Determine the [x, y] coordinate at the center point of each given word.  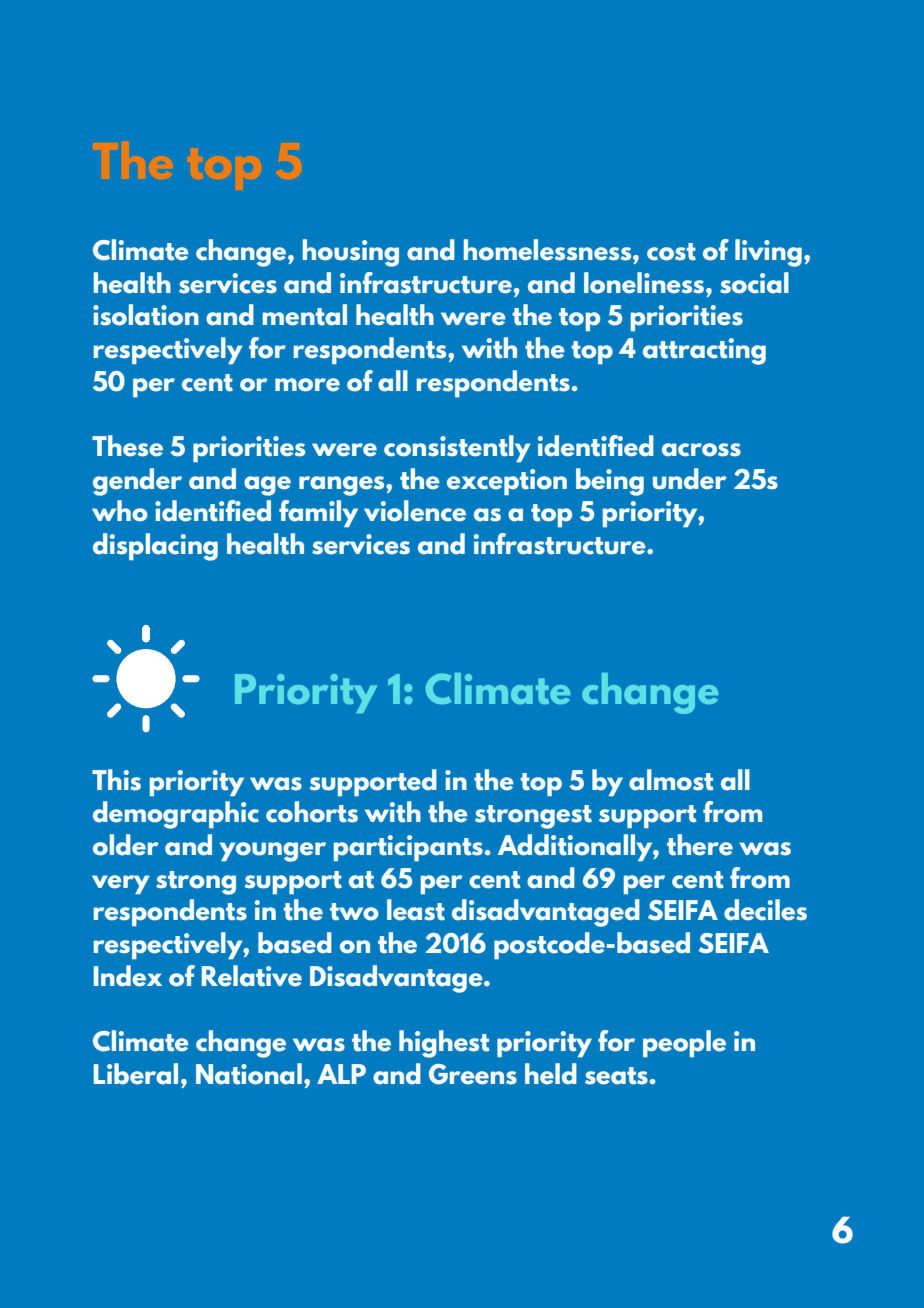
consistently [457, 448]
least [416, 910]
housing [351, 253]
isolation [146, 315]
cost [671, 252]
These [127, 446]
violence [415, 511]
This [116, 780]
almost [671, 780]
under [690, 479]
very [121, 884]
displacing [155, 547]
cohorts [312, 812]
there [700, 845]
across [701, 450]
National [249, 1074]
